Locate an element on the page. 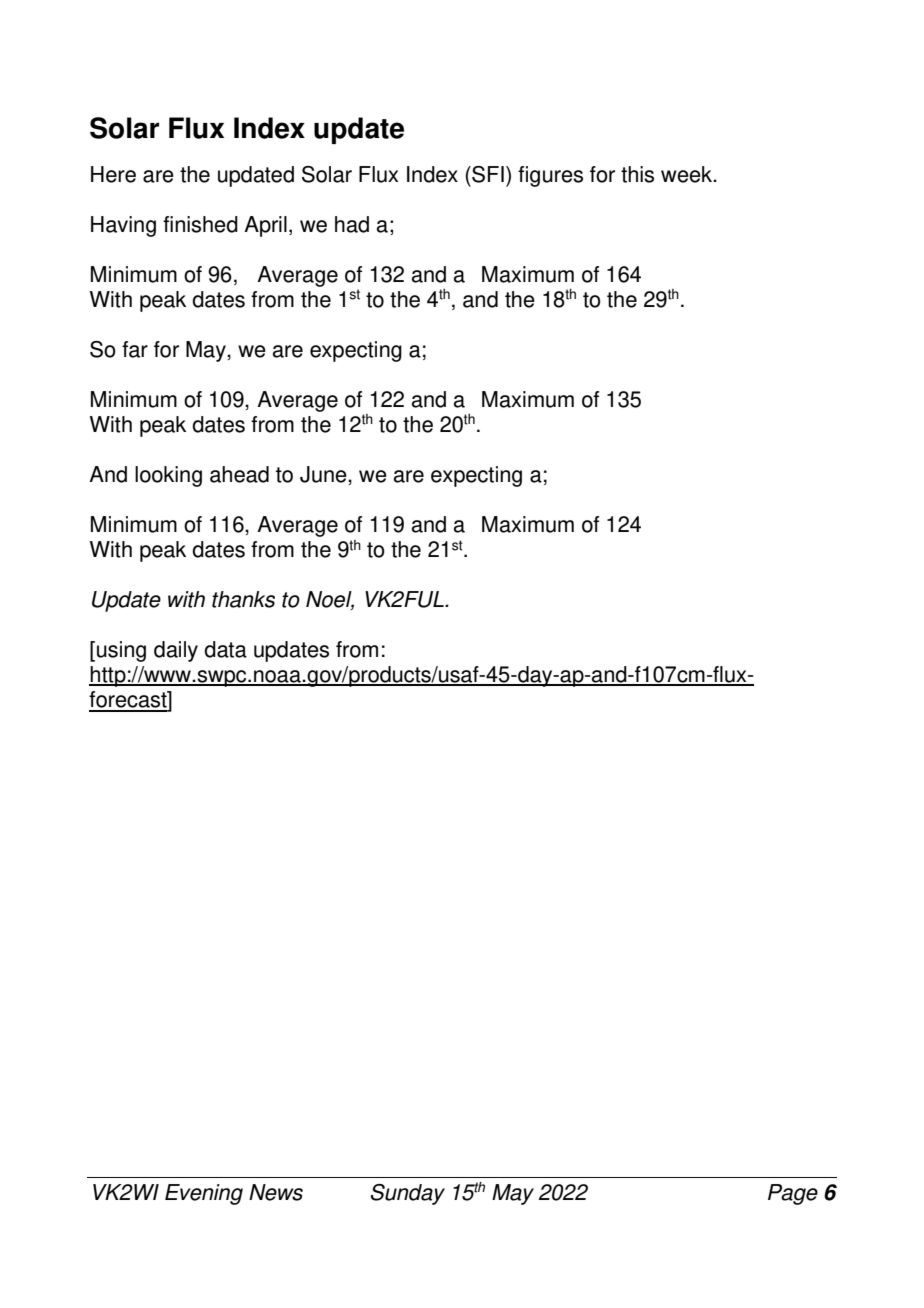 The width and height of the image is (924, 1308). ahead is located at coordinates (239, 474).
